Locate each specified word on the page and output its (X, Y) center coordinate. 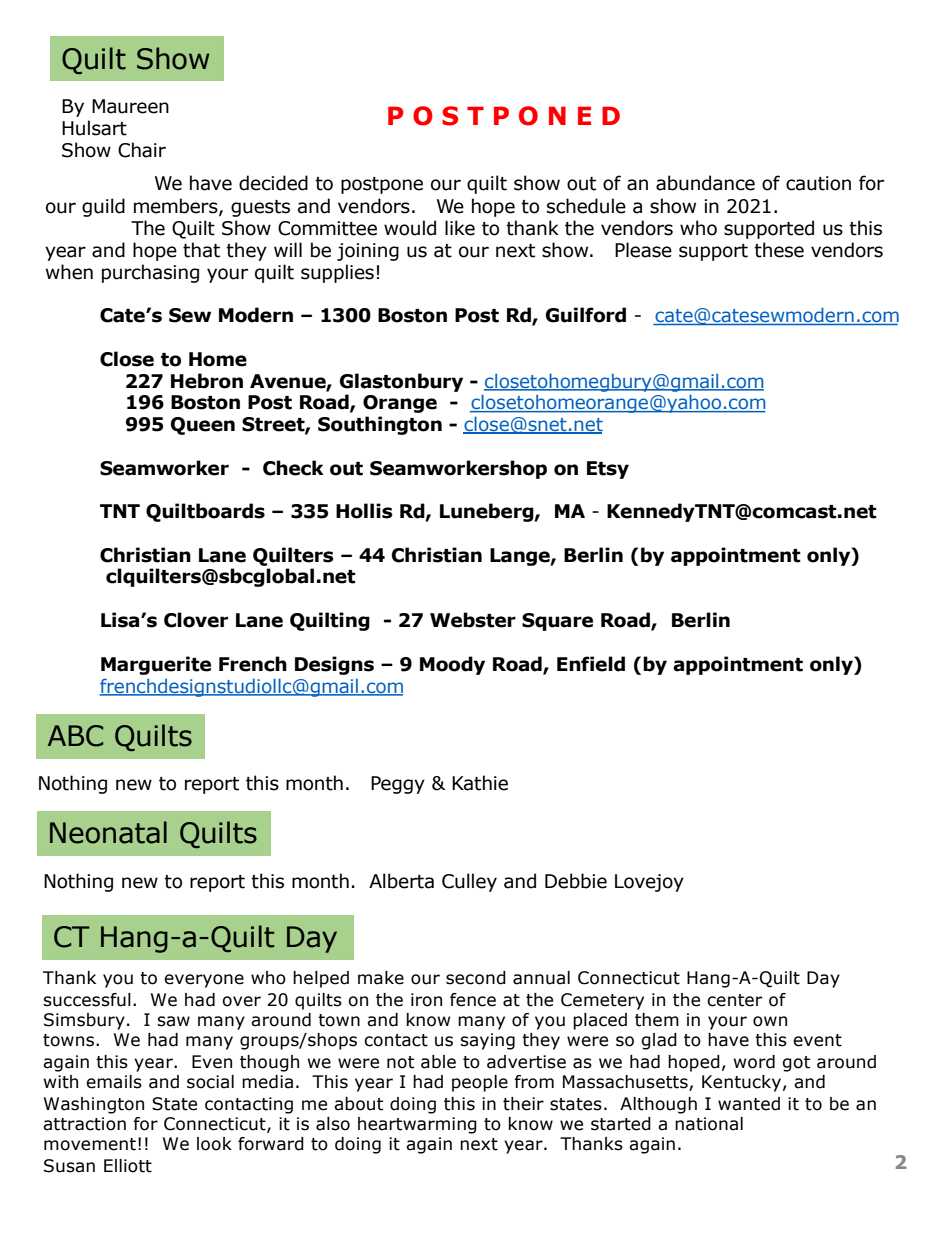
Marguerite (156, 665)
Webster (473, 620)
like (460, 228)
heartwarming (417, 1125)
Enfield (591, 664)
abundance (705, 183)
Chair (142, 150)
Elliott (128, 1166)
